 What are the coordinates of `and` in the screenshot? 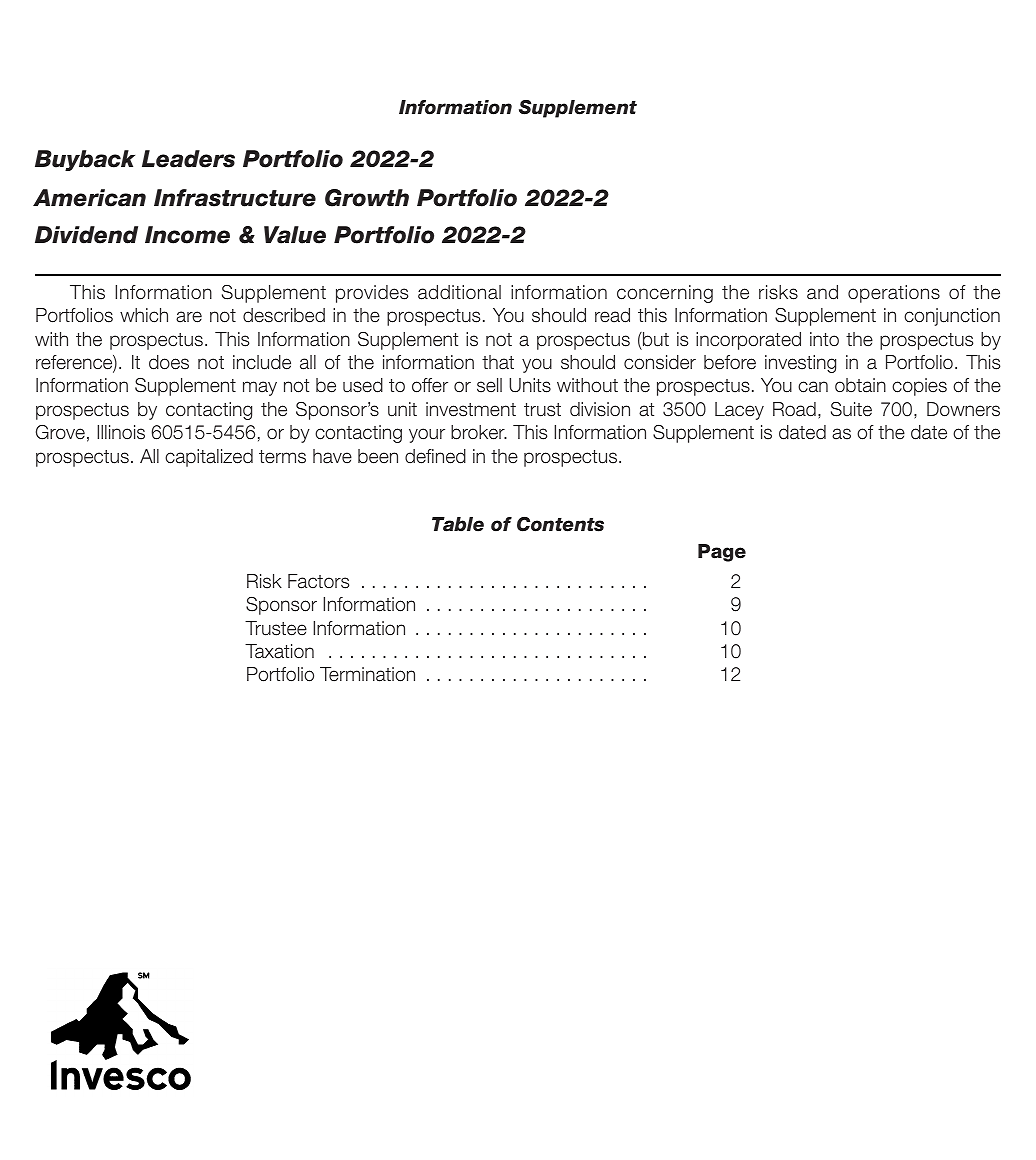 It's located at (822, 292).
